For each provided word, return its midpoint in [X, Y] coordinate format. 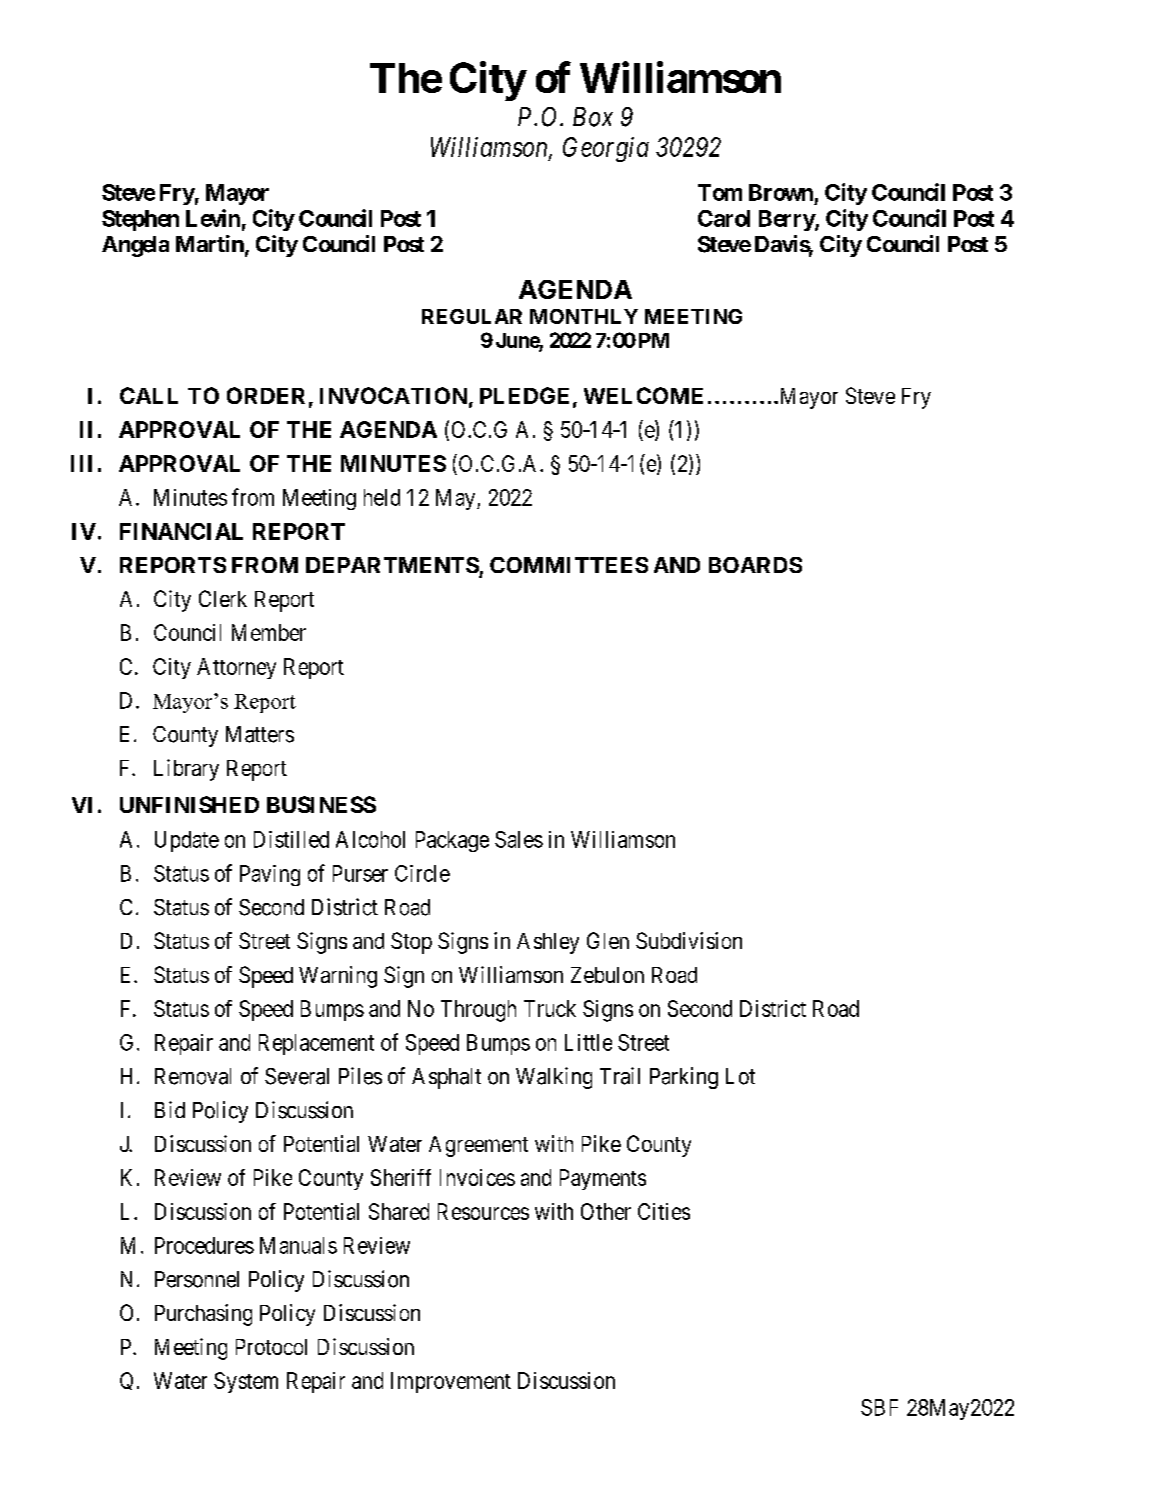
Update [187, 841]
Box [593, 117]
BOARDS [755, 565]
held [382, 497]
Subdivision [689, 940]
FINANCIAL [181, 531]
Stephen [140, 220]
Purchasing [203, 1315]
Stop [411, 943]
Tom [720, 192]
